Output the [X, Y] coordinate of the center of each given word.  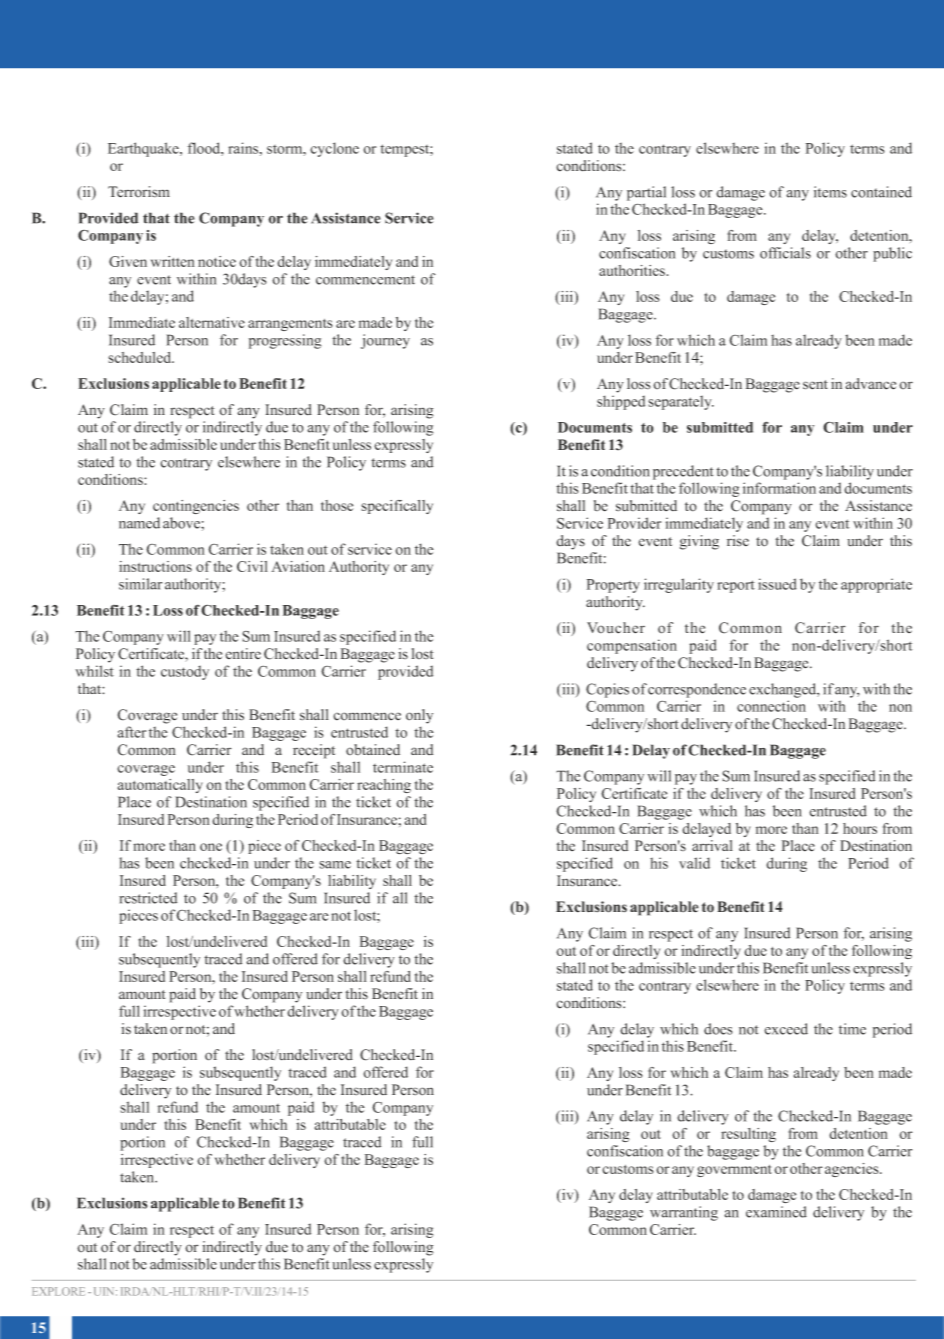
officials [785, 253]
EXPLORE [58, 1291]
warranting [684, 1213]
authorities [633, 270]
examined [776, 1212]
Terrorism [139, 192]
